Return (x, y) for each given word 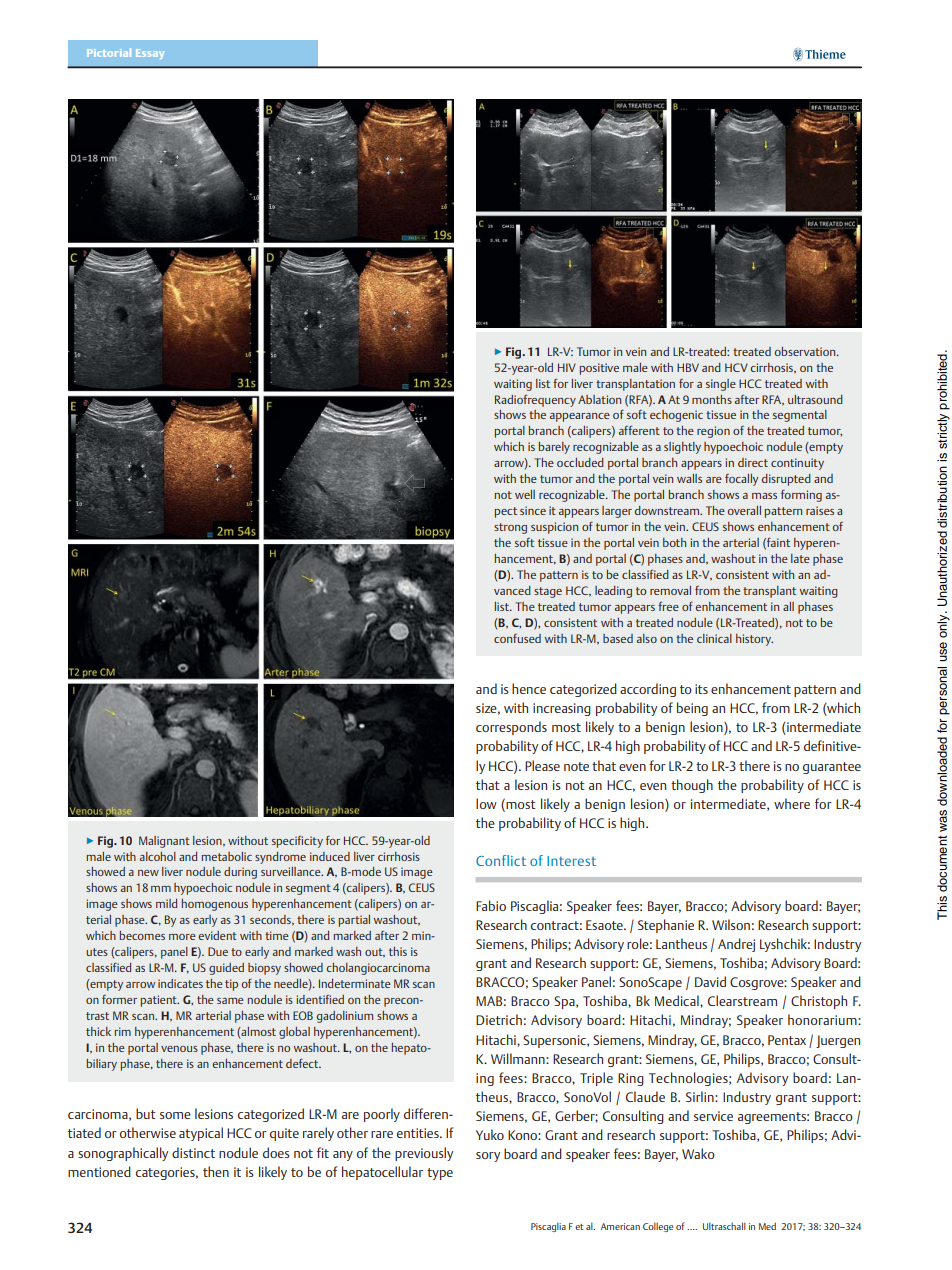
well (525, 494)
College (658, 1227)
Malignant (164, 842)
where (792, 803)
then (216, 1171)
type (440, 1174)
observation (806, 351)
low (486, 803)
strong (510, 528)
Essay (150, 54)
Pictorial (109, 52)
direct (753, 462)
